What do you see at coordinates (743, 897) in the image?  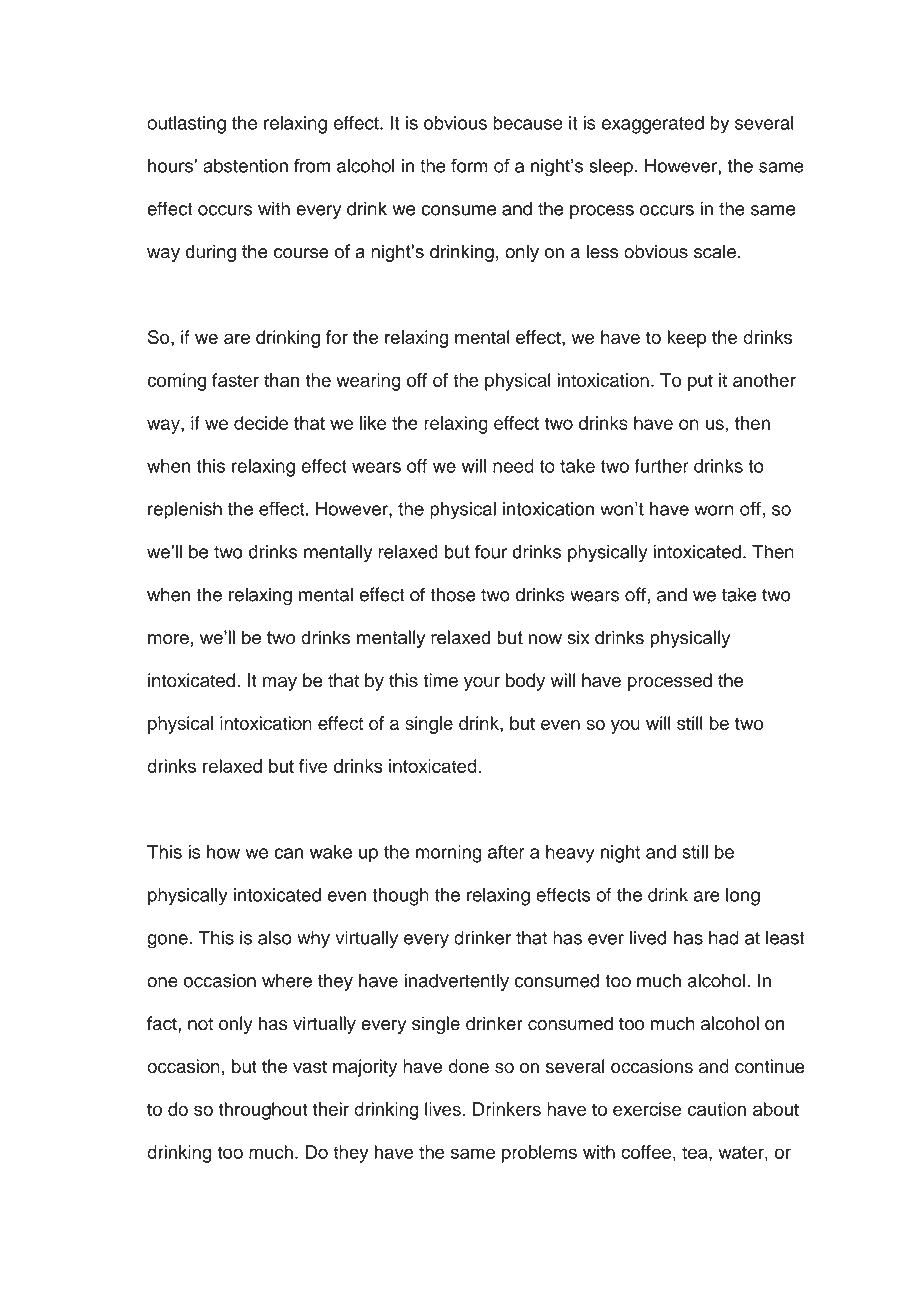 I see `long` at bounding box center [743, 897].
